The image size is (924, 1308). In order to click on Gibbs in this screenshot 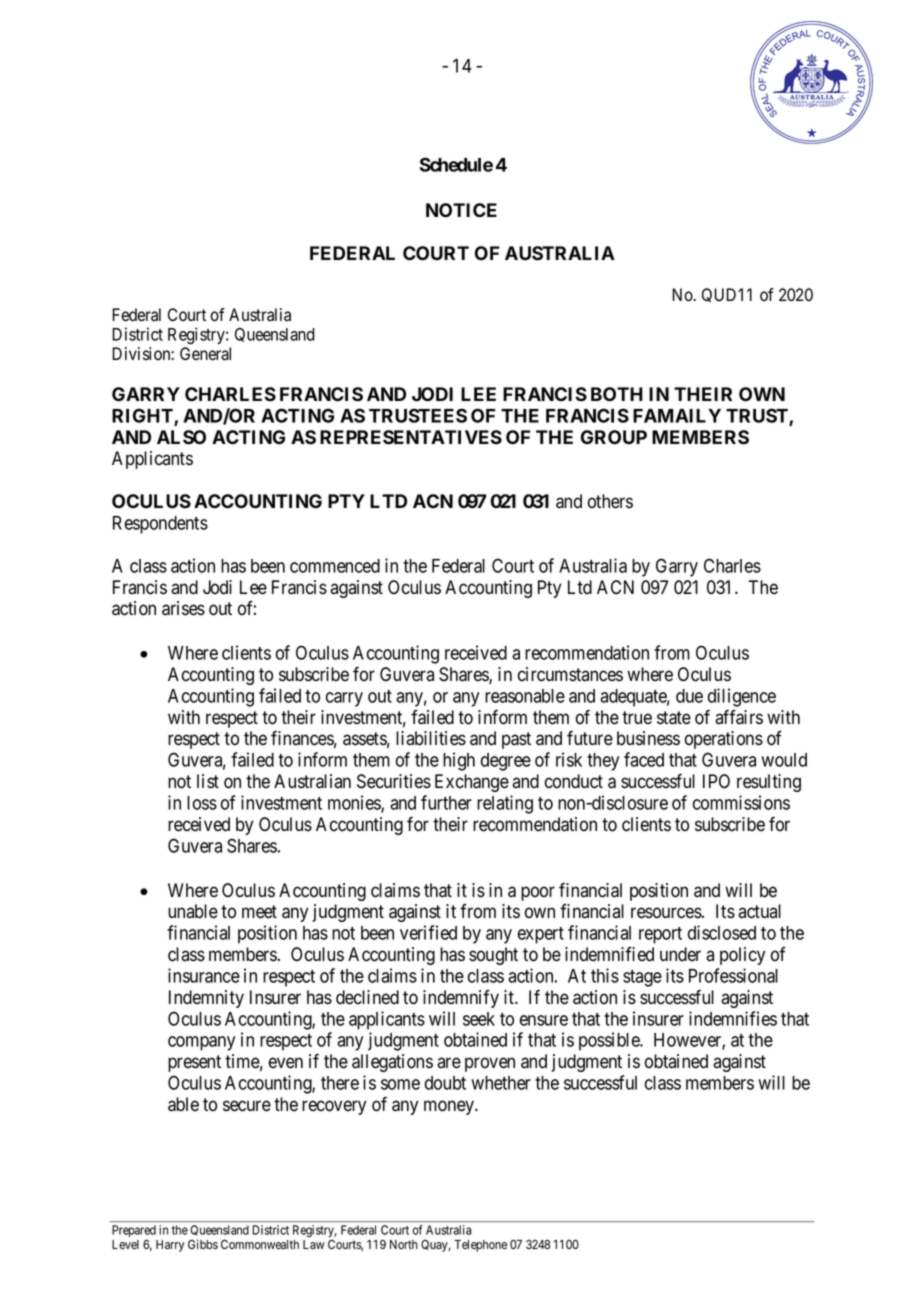, I will do `click(203, 1244)`.
